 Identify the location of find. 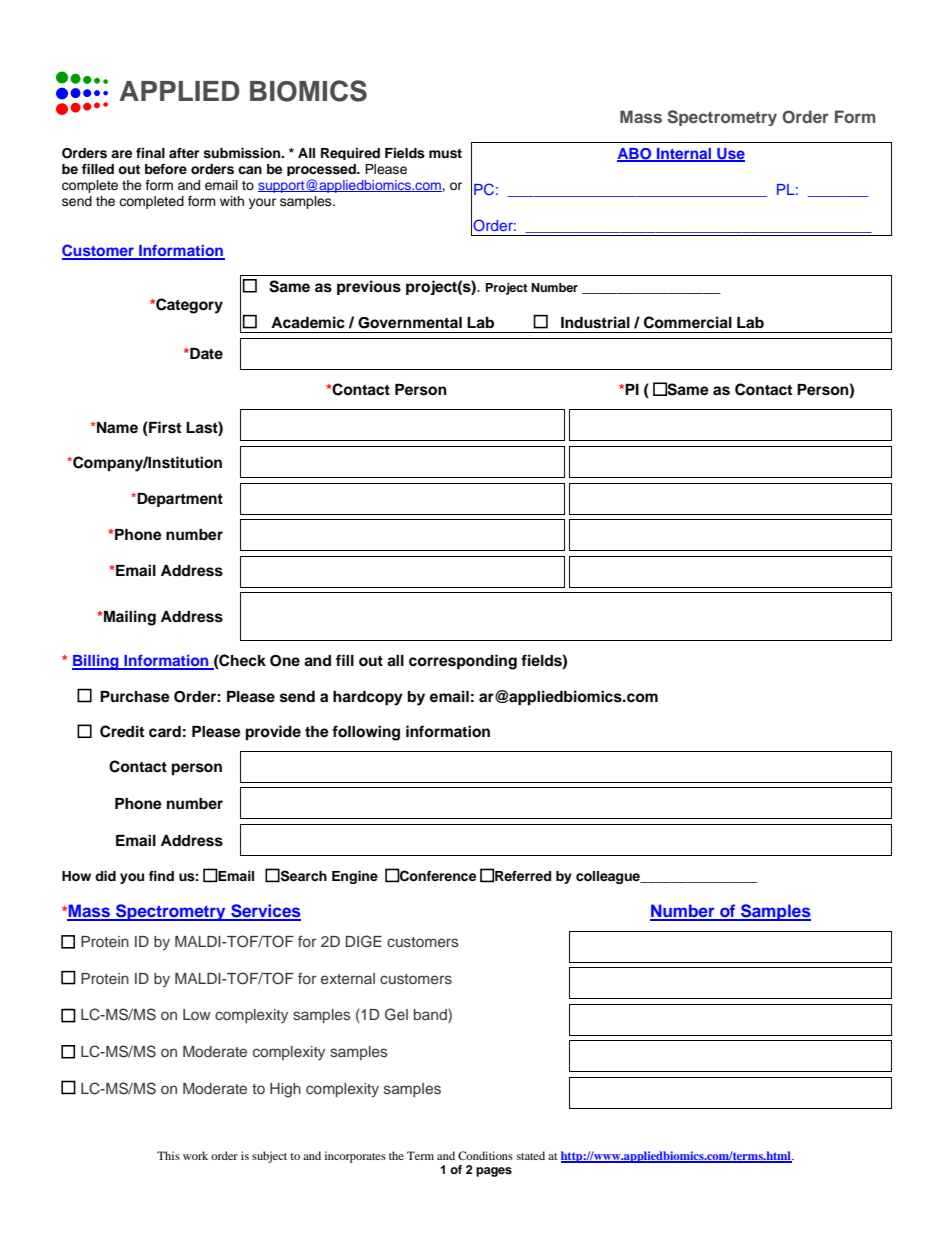
(161, 876).
